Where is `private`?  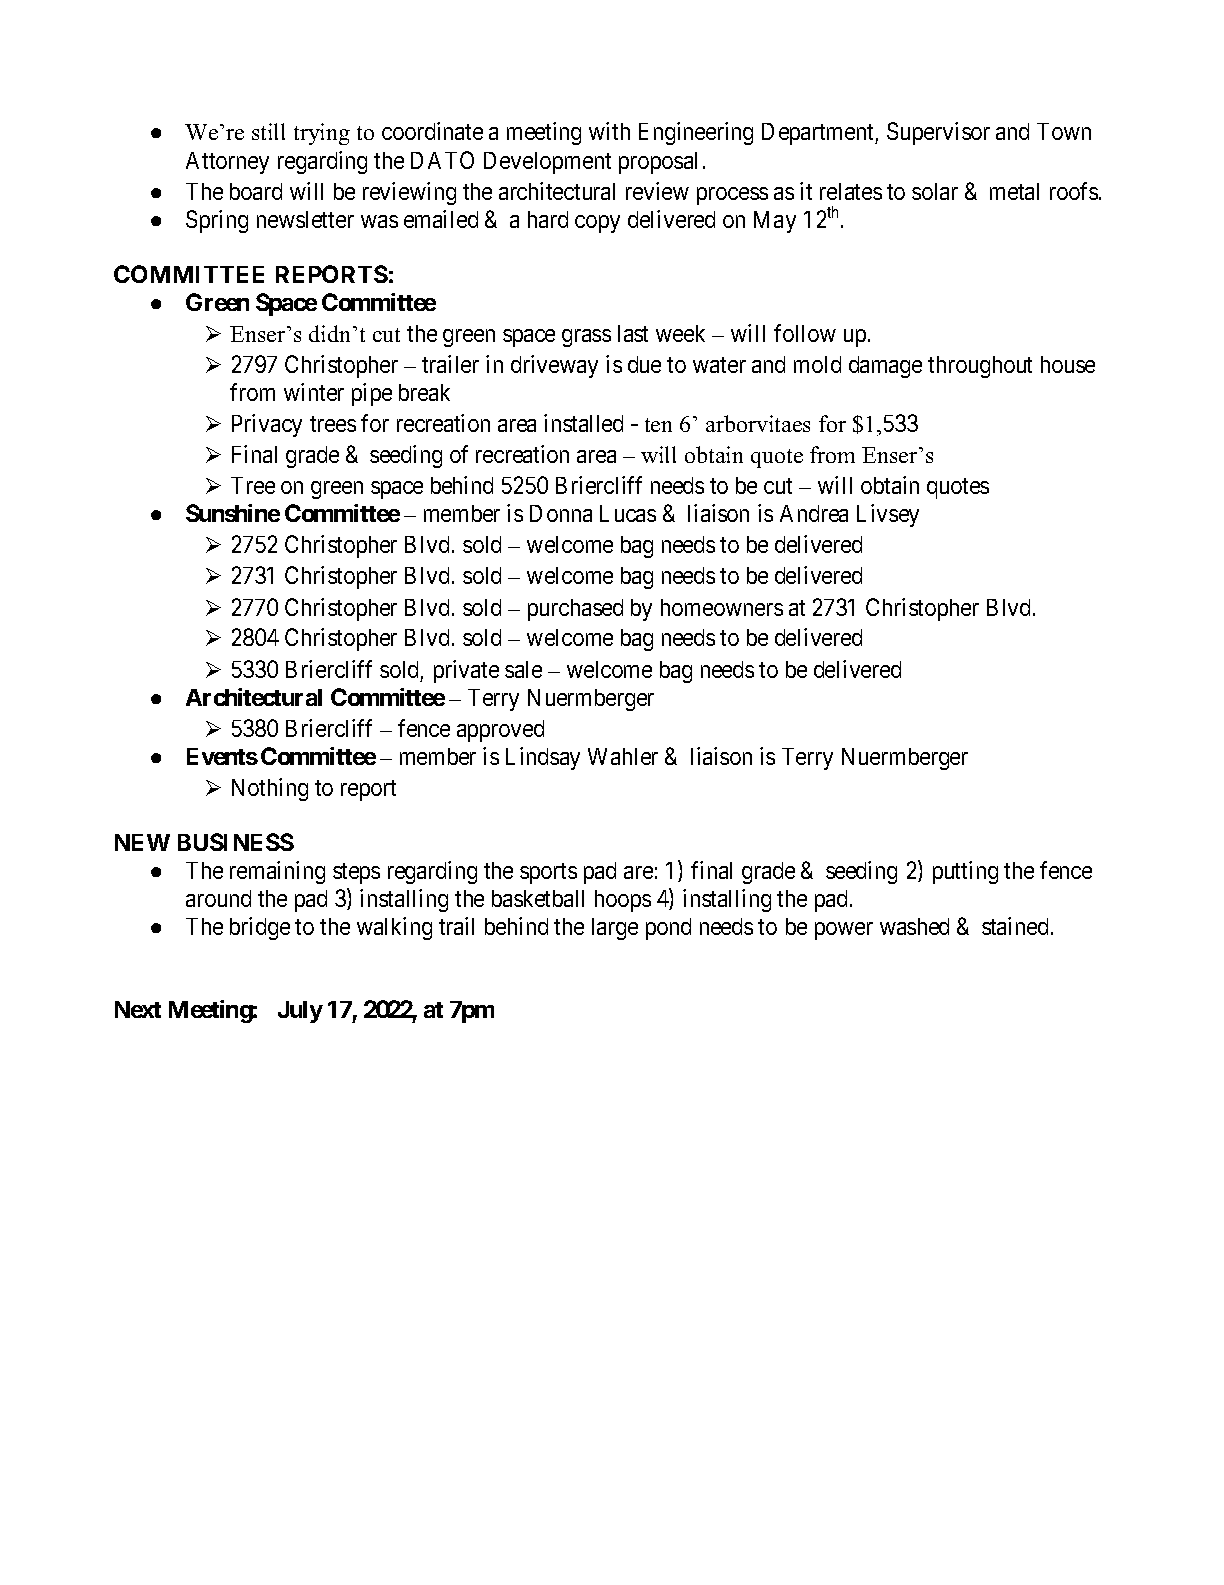 private is located at coordinates (466, 671).
